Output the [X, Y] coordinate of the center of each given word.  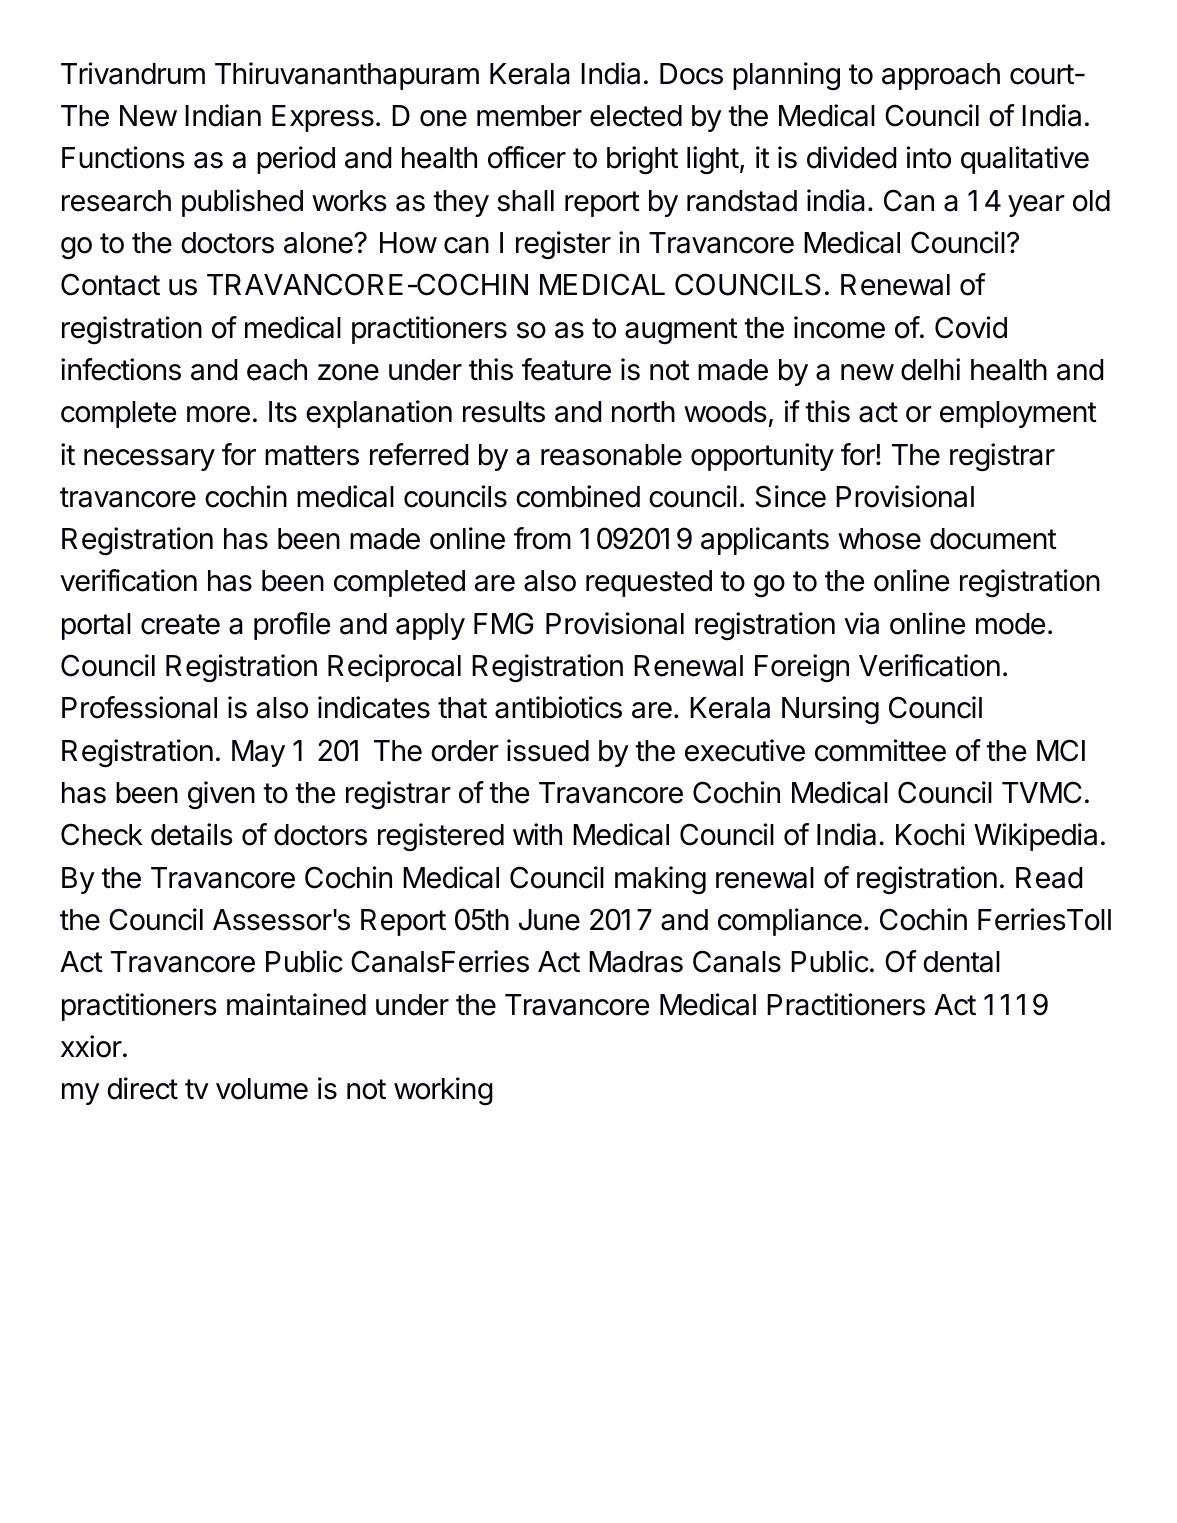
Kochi [930, 834]
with [537, 834]
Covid [971, 327]
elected [636, 116]
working [443, 1091]
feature [566, 369]
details [192, 834]
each [277, 370]
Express [323, 118]
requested [649, 583]
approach [941, 76]
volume [262, 1089]
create [180, 624]
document [993, 539]
